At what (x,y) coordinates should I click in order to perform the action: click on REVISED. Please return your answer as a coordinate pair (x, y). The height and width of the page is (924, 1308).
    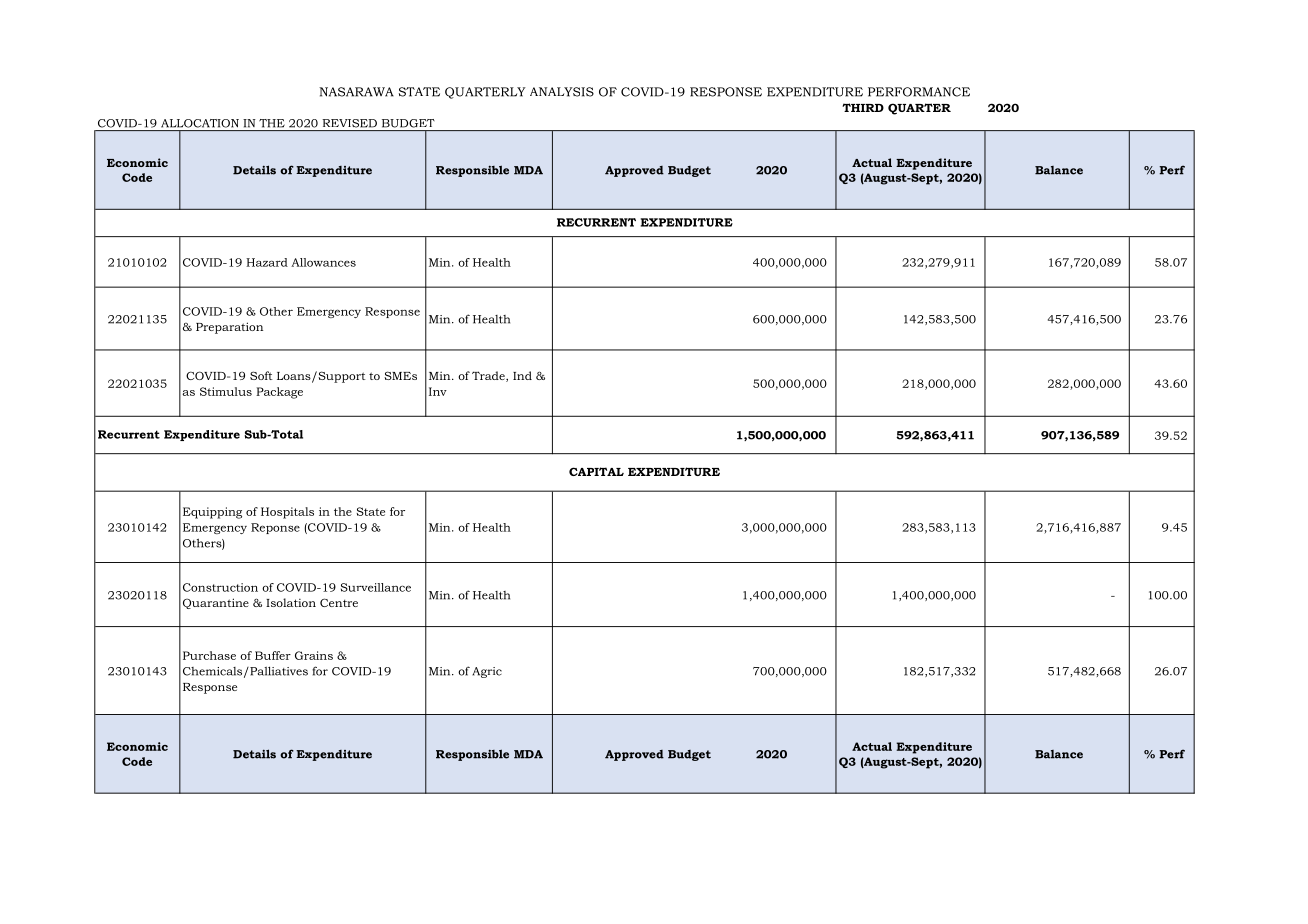
    Looking at the image, I should click on (350, 123).
